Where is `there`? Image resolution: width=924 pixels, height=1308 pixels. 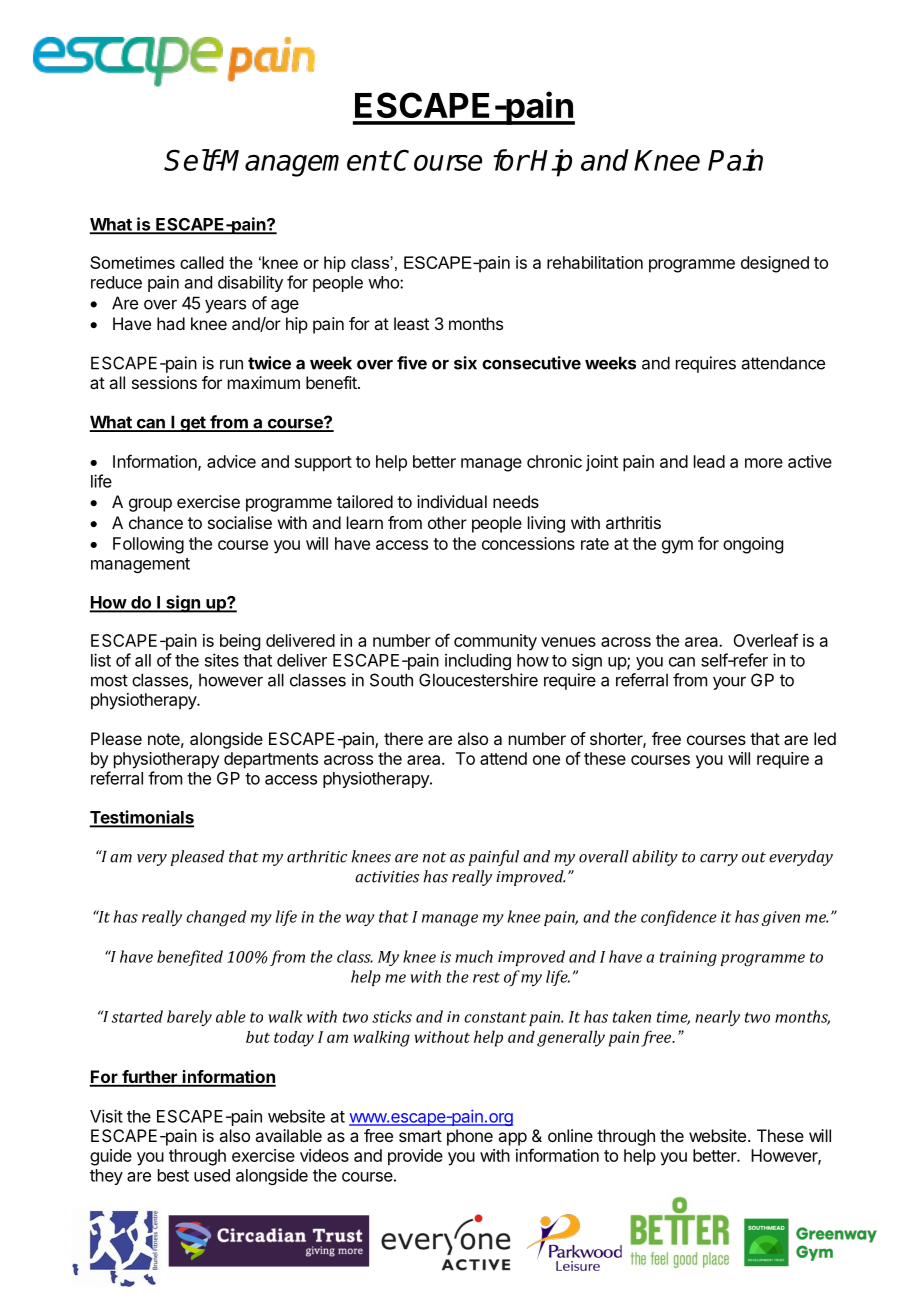 there is located at coordinates (403, 738).
